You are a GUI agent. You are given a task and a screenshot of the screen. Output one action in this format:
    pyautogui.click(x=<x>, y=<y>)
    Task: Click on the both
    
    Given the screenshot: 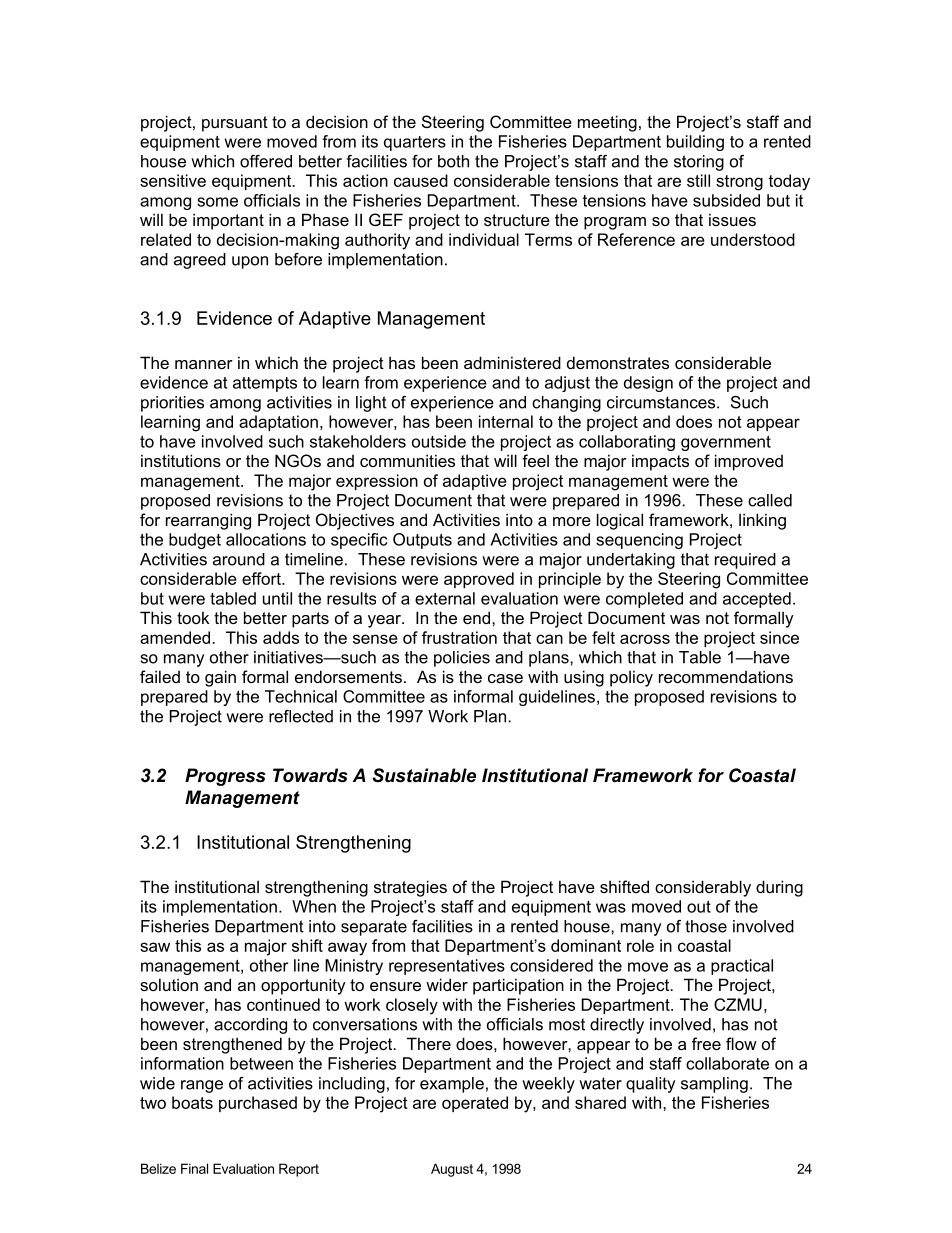 What is the action you would take?
    pyautogui.click(x=453, y=161)
